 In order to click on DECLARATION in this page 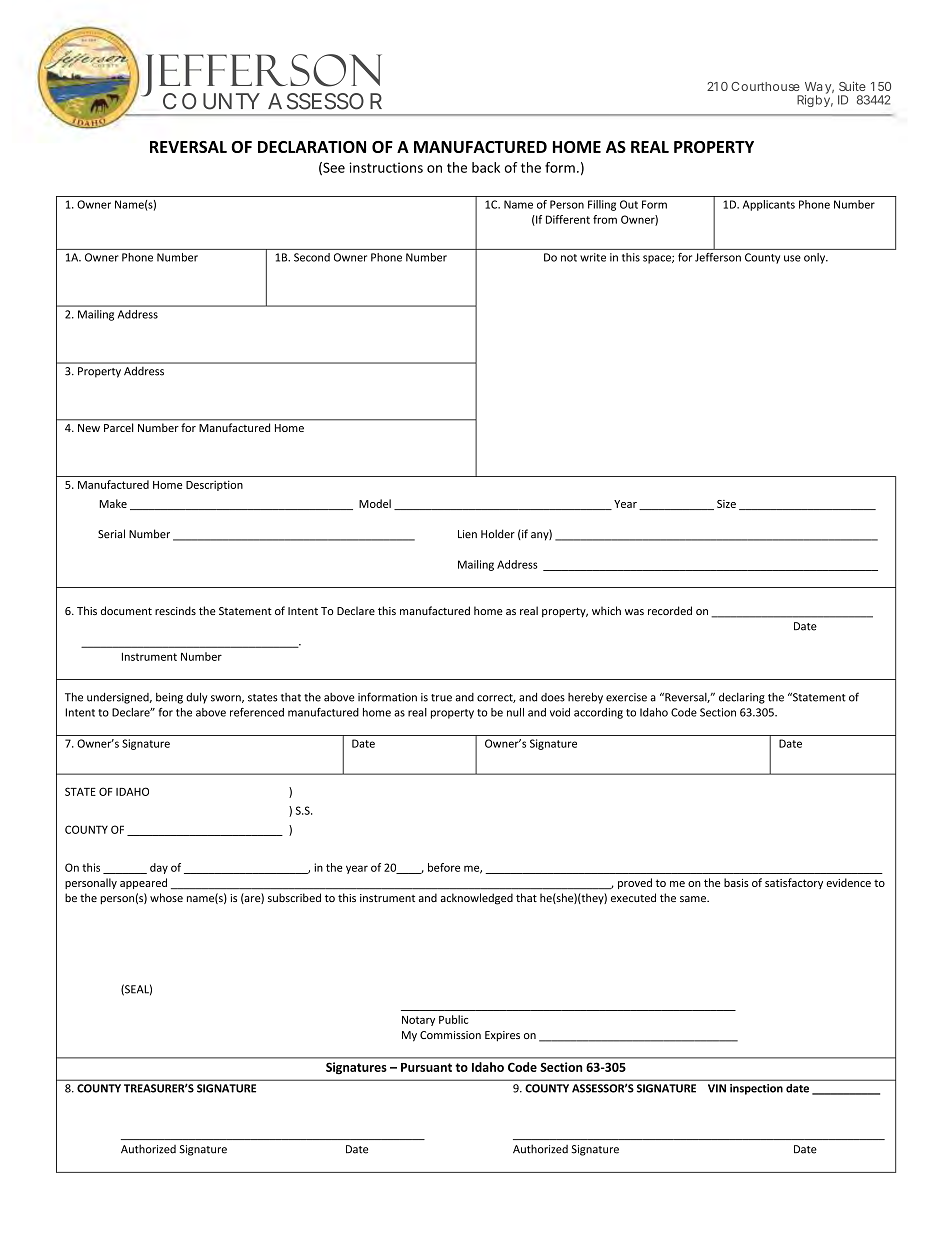, I will do `click(312, 147)`.
